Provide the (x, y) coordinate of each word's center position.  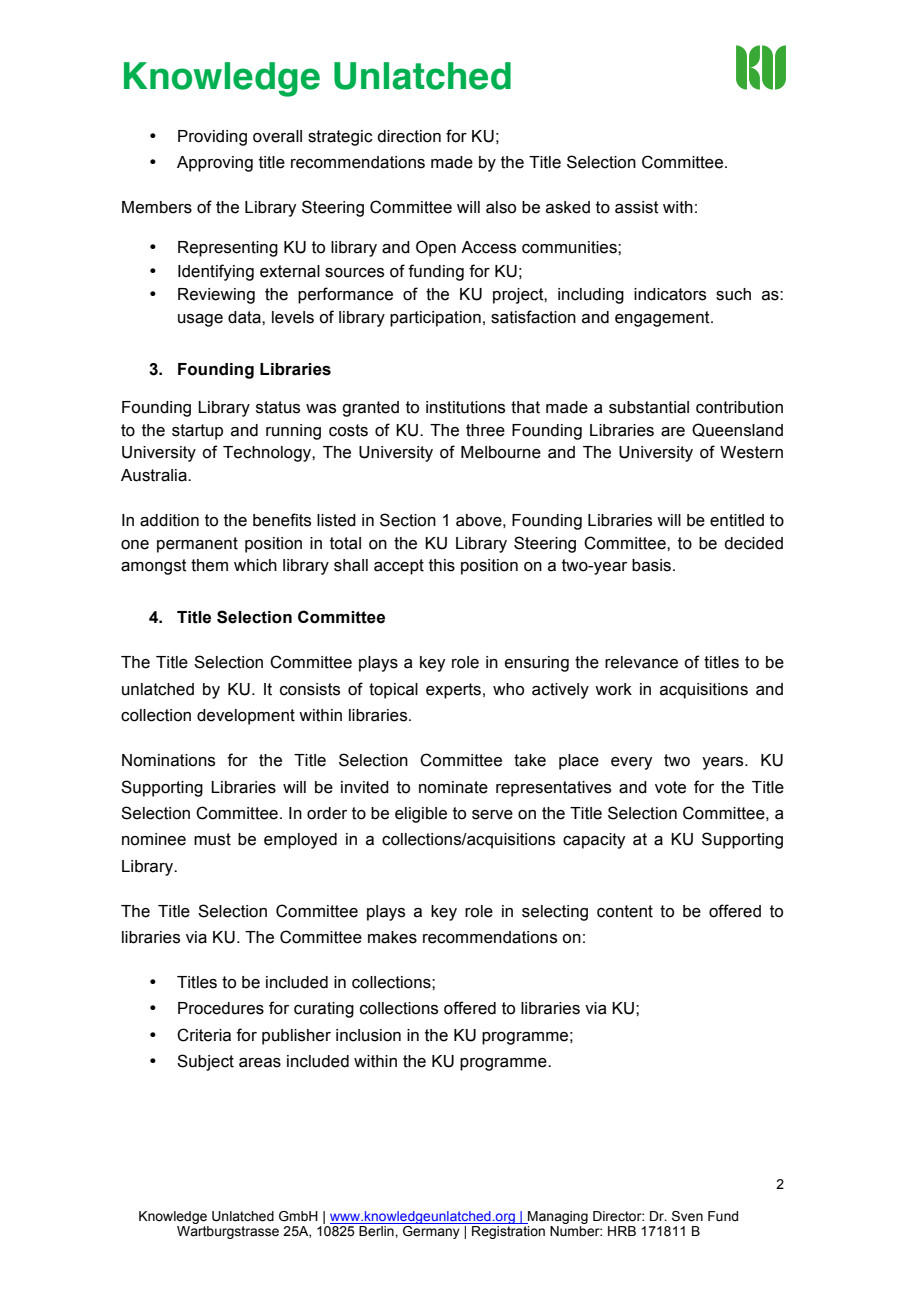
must (212, 839)
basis (653, 565)
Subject (205, 1062)
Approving (215, 164)
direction (409, 136)
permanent (197, 545)
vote (670, 787)
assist (637, 207)
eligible (421, 815)
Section (408, 520)
